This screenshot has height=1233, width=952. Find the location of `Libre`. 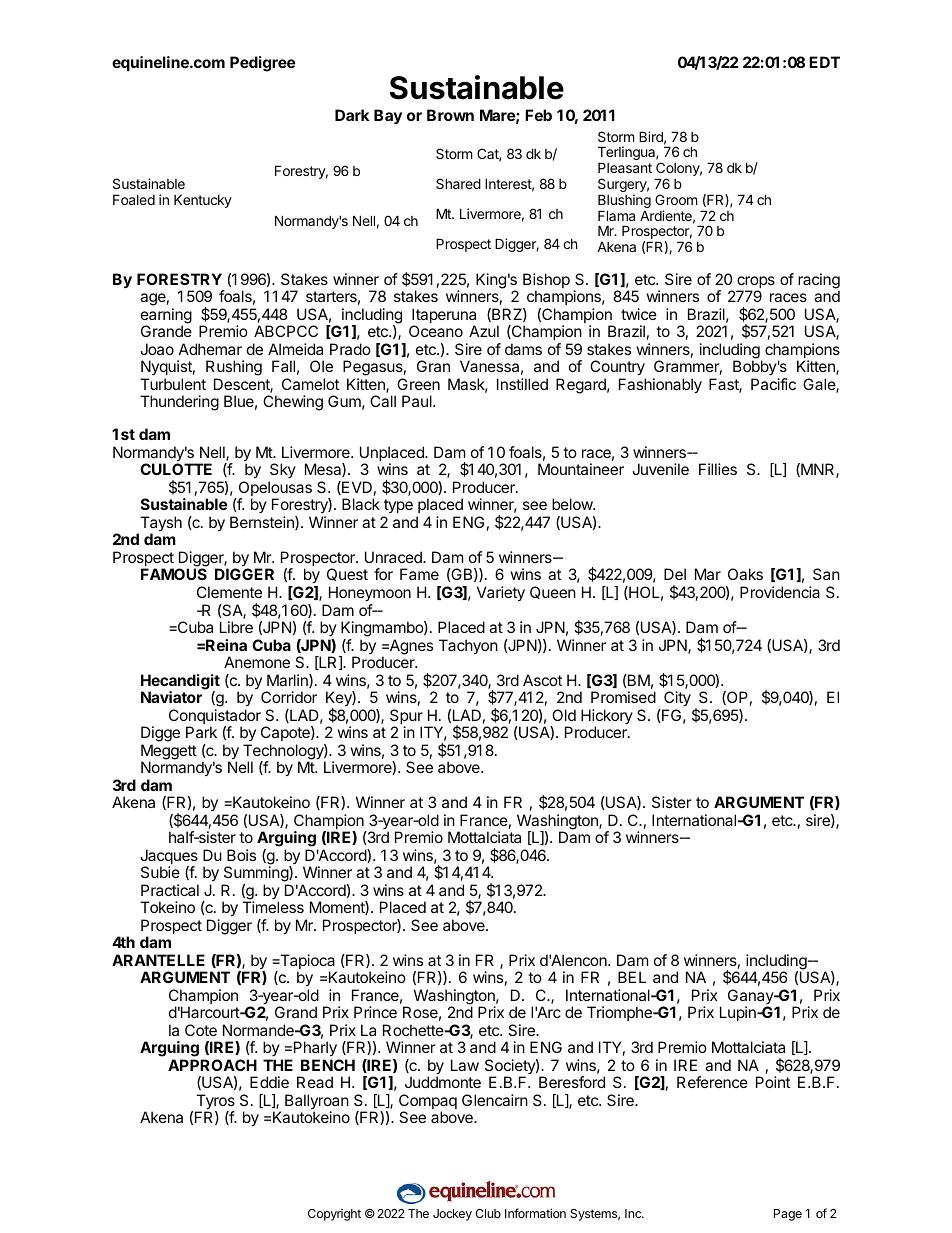

Libre is located at coordinates (236, 627).
